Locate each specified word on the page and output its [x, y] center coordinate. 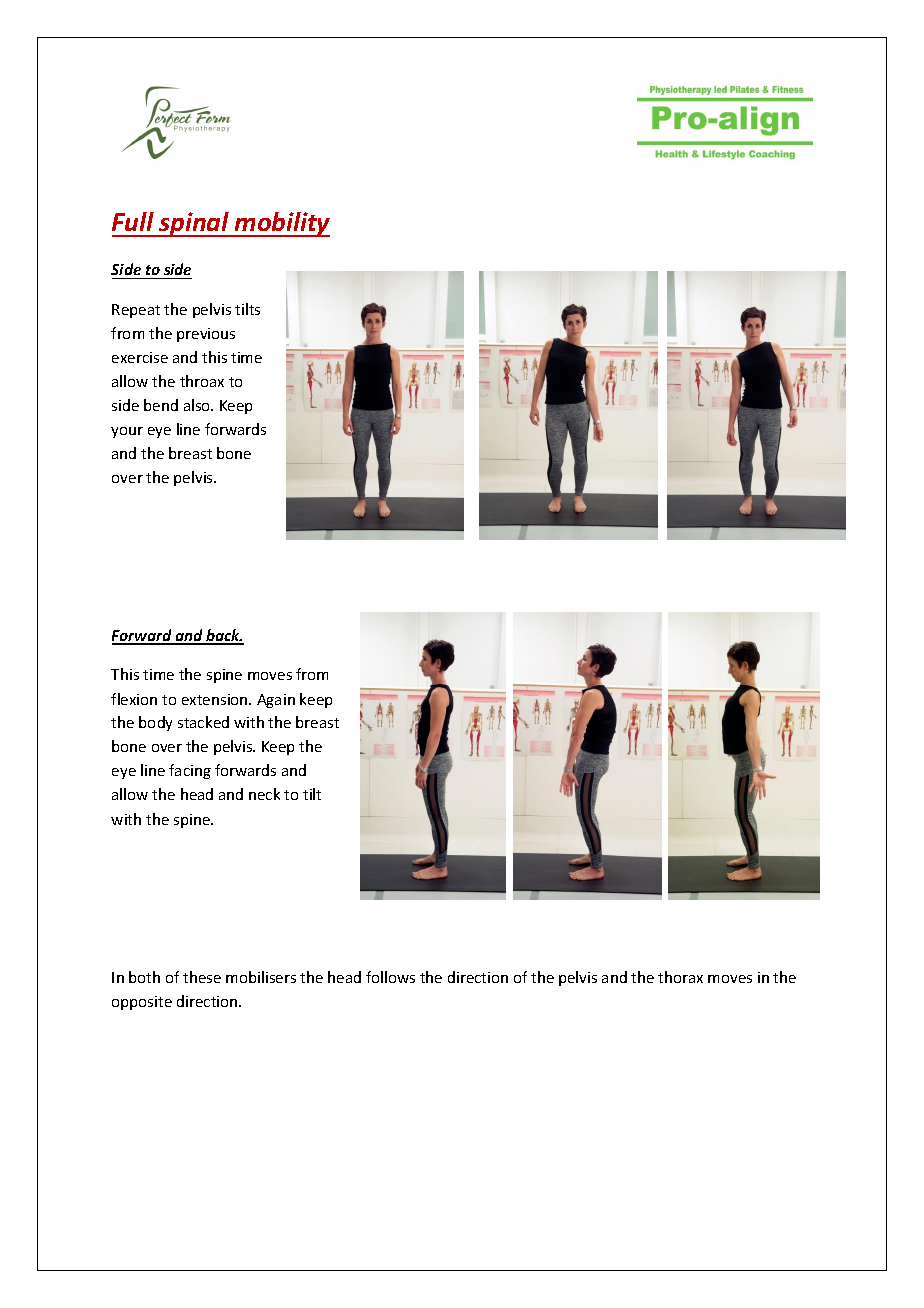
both [144, 977]
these [202, 977]
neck [264, 794]
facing [190, 771]
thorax [680, 977]
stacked [203, 722]
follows [390, 977]
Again [276, 701]
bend [161, 405]
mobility [281, 224]
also [198, 405]
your [127, 432]
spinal [194, 224]
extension [216, 699]
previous [206, 335]
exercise [140, 357]
